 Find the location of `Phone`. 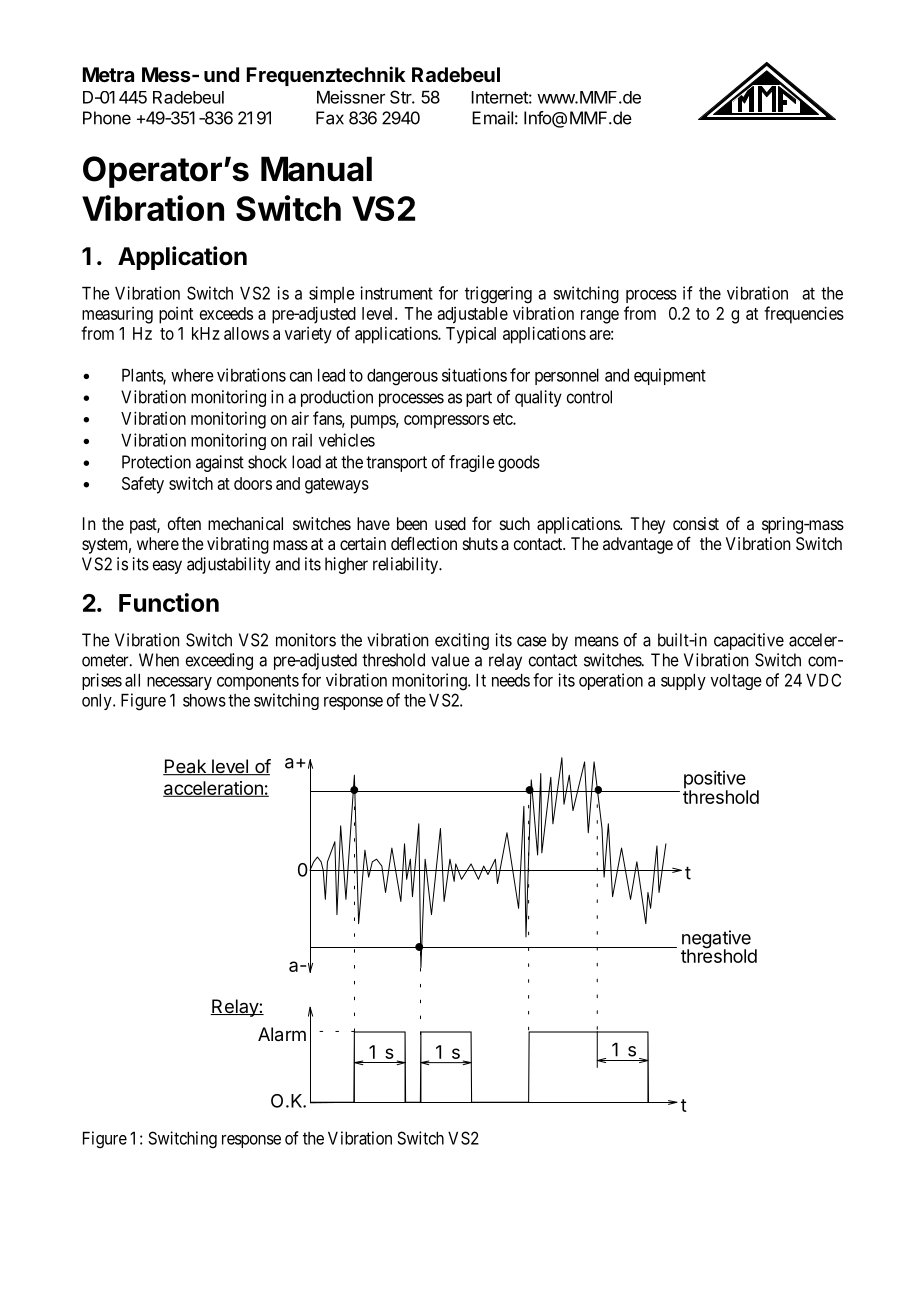

Phone is located at coordinates (107, 118).
